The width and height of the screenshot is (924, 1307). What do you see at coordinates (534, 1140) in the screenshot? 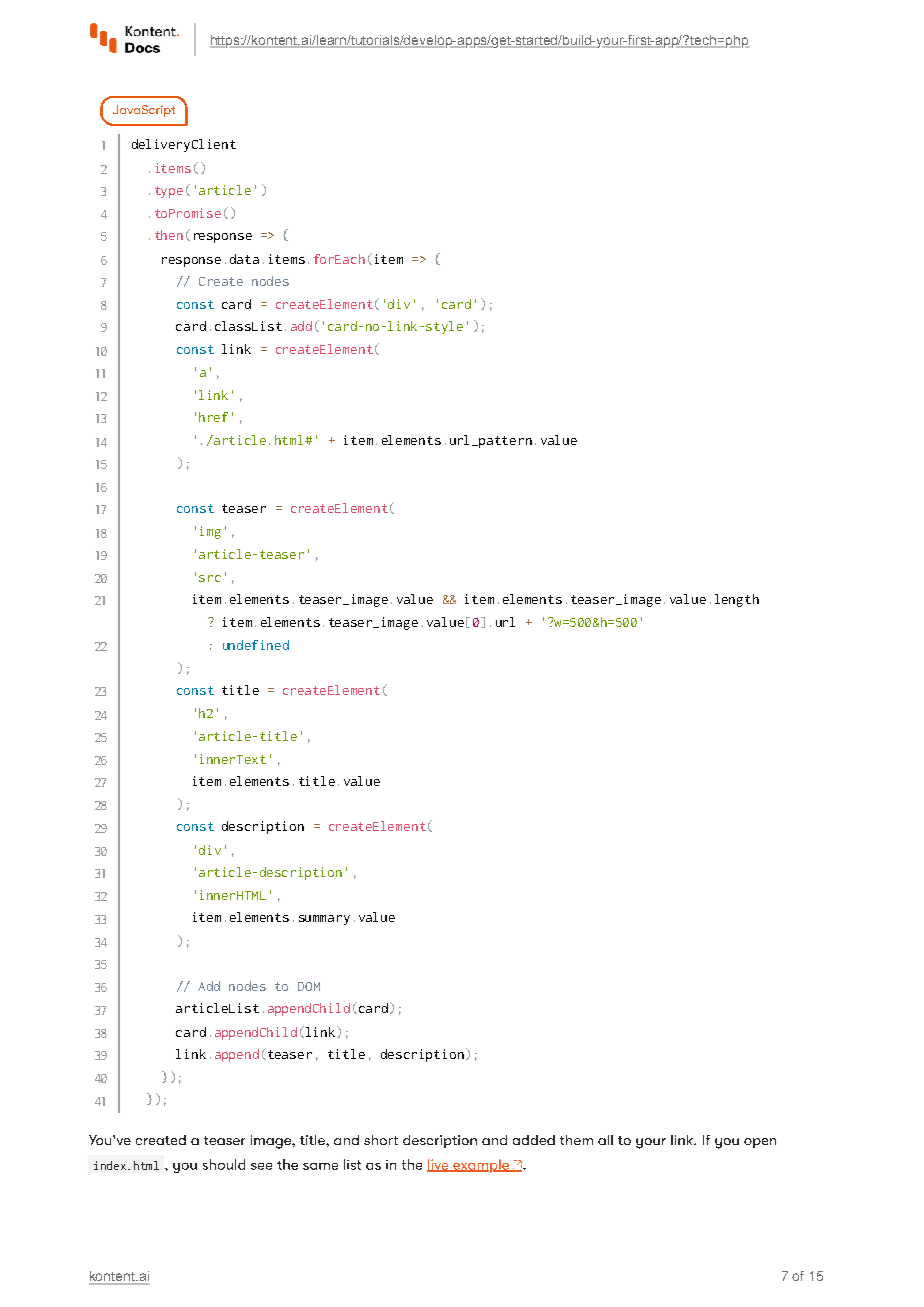
I see `added` at bounding box center [534, 1140].
